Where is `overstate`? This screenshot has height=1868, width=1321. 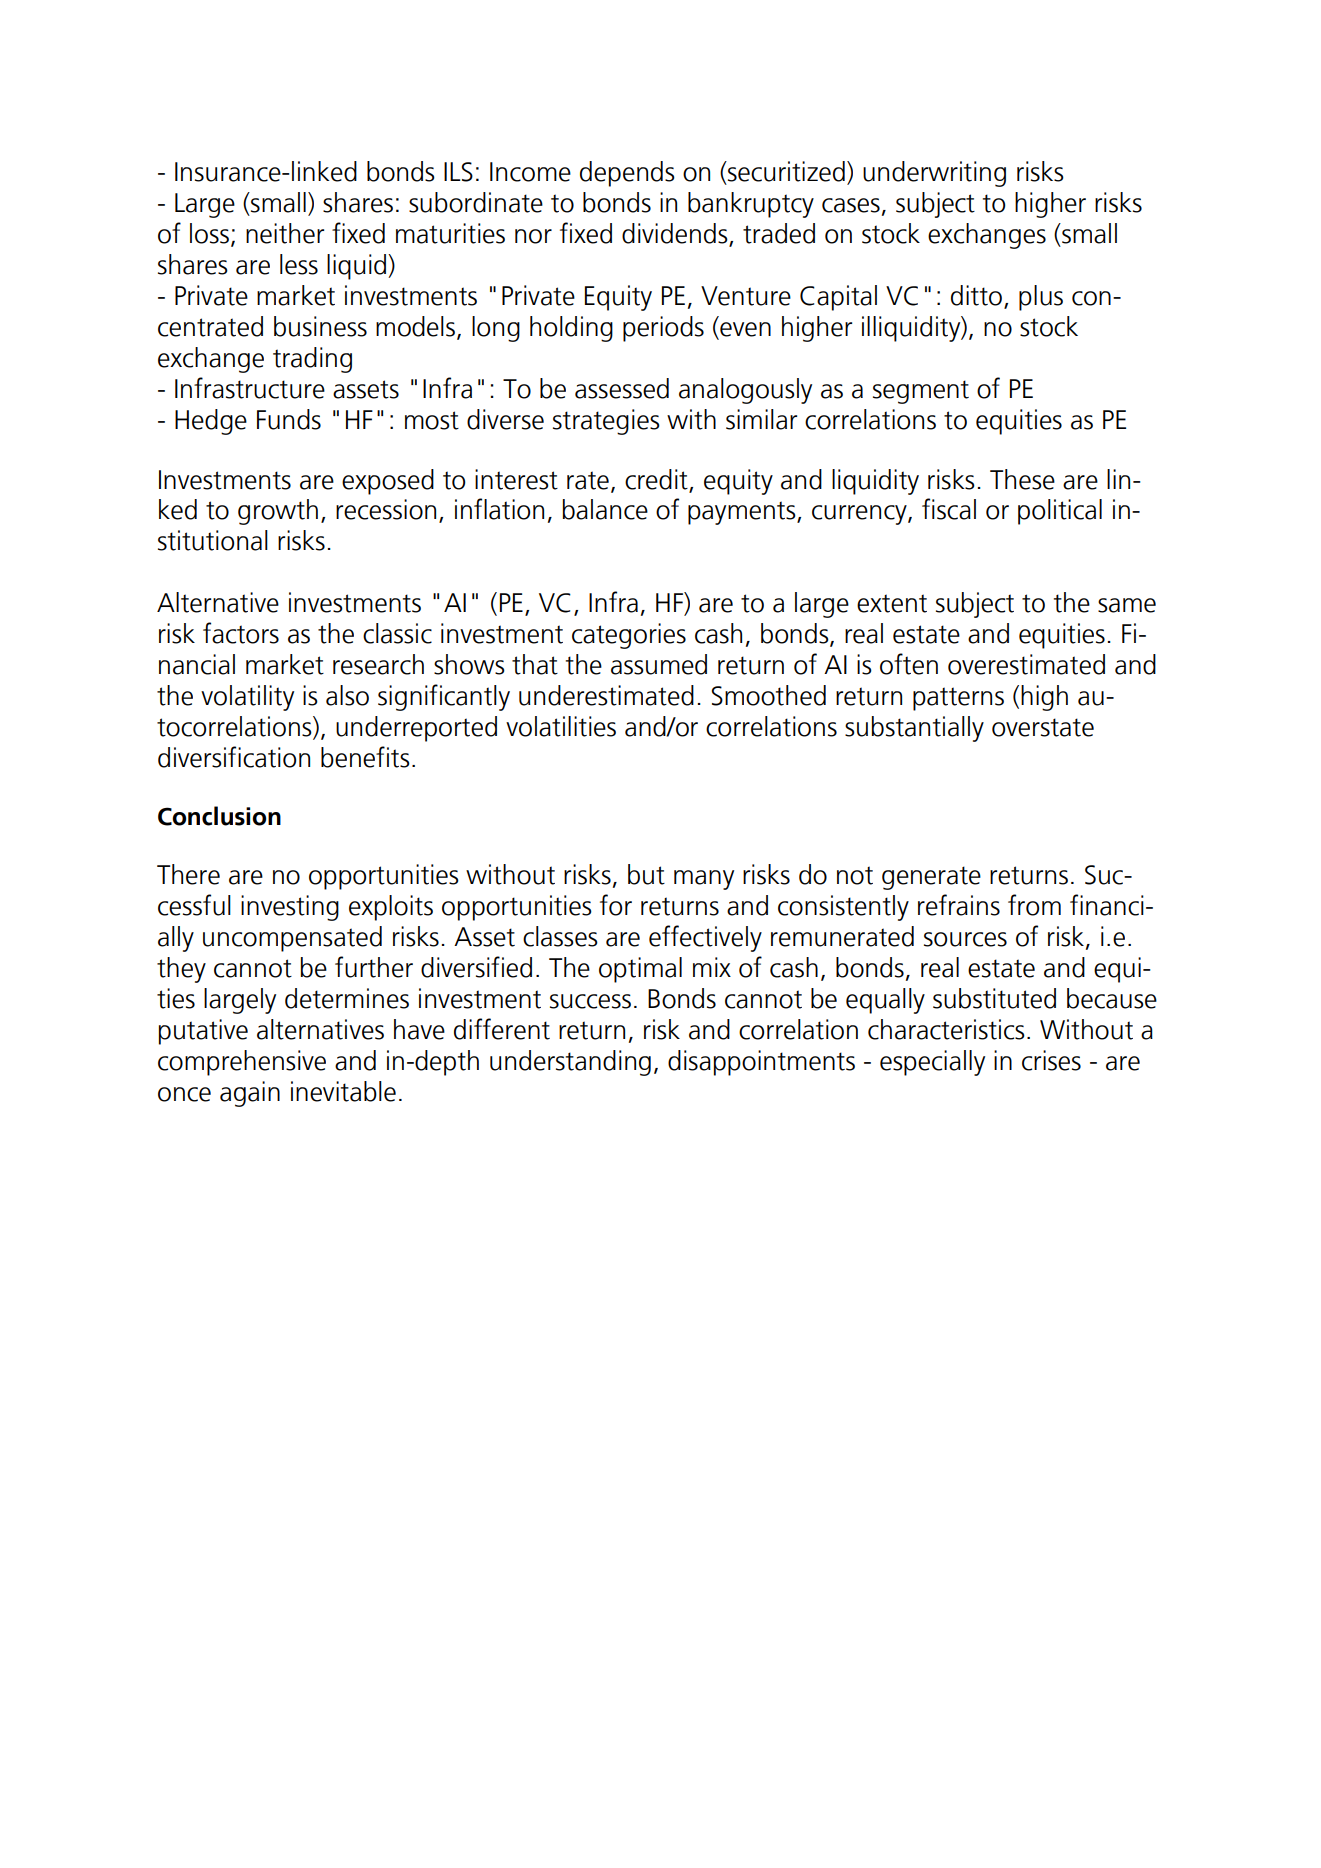
overstate is located at coordinates (1043, 727).
